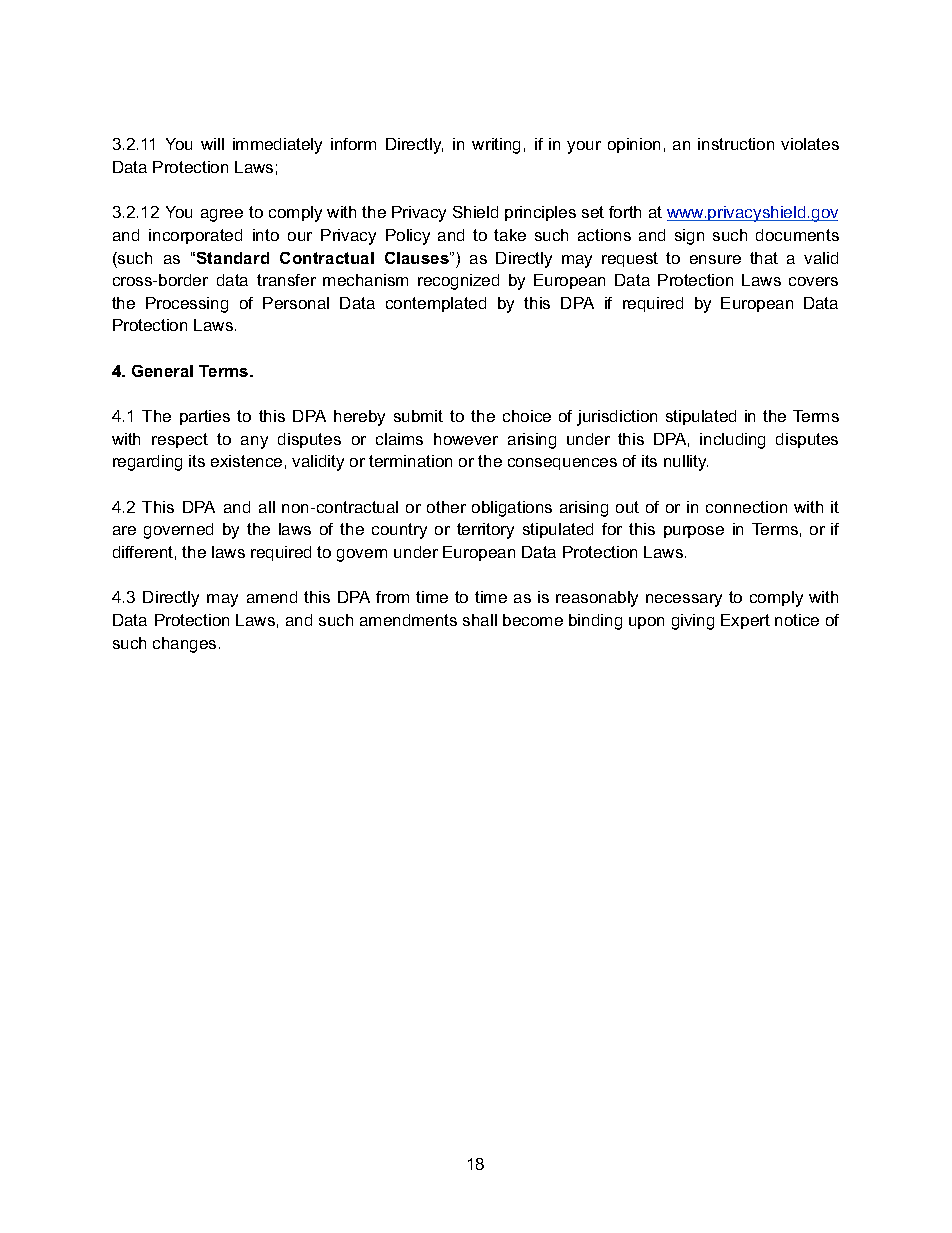  What do you see at coordinates (480, 620) in the document?
I see `shall` at bounding box center [480, 620].
